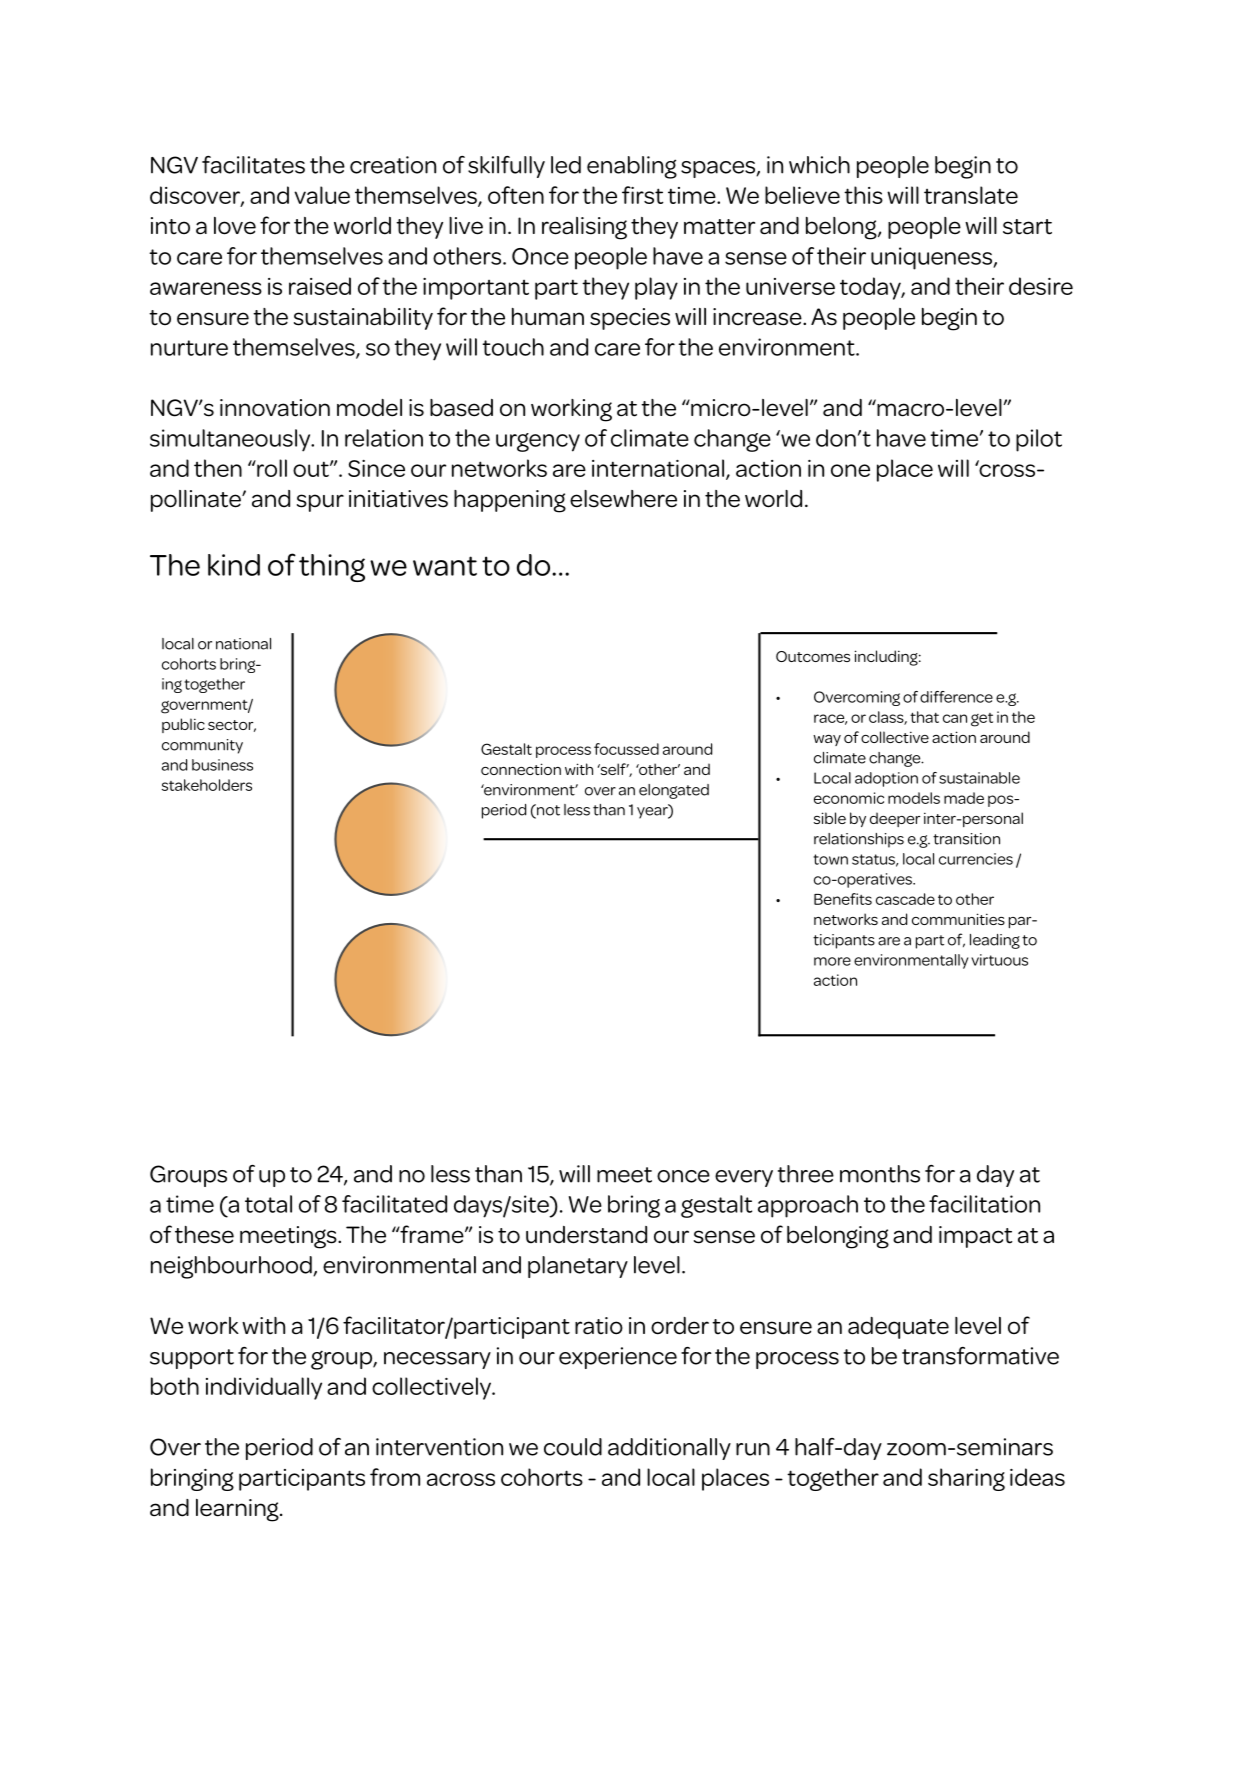 The image size is (1254, 1774). Describe the element at coordinates (234, 565) in the screenshot. I see `kind` at that location.
